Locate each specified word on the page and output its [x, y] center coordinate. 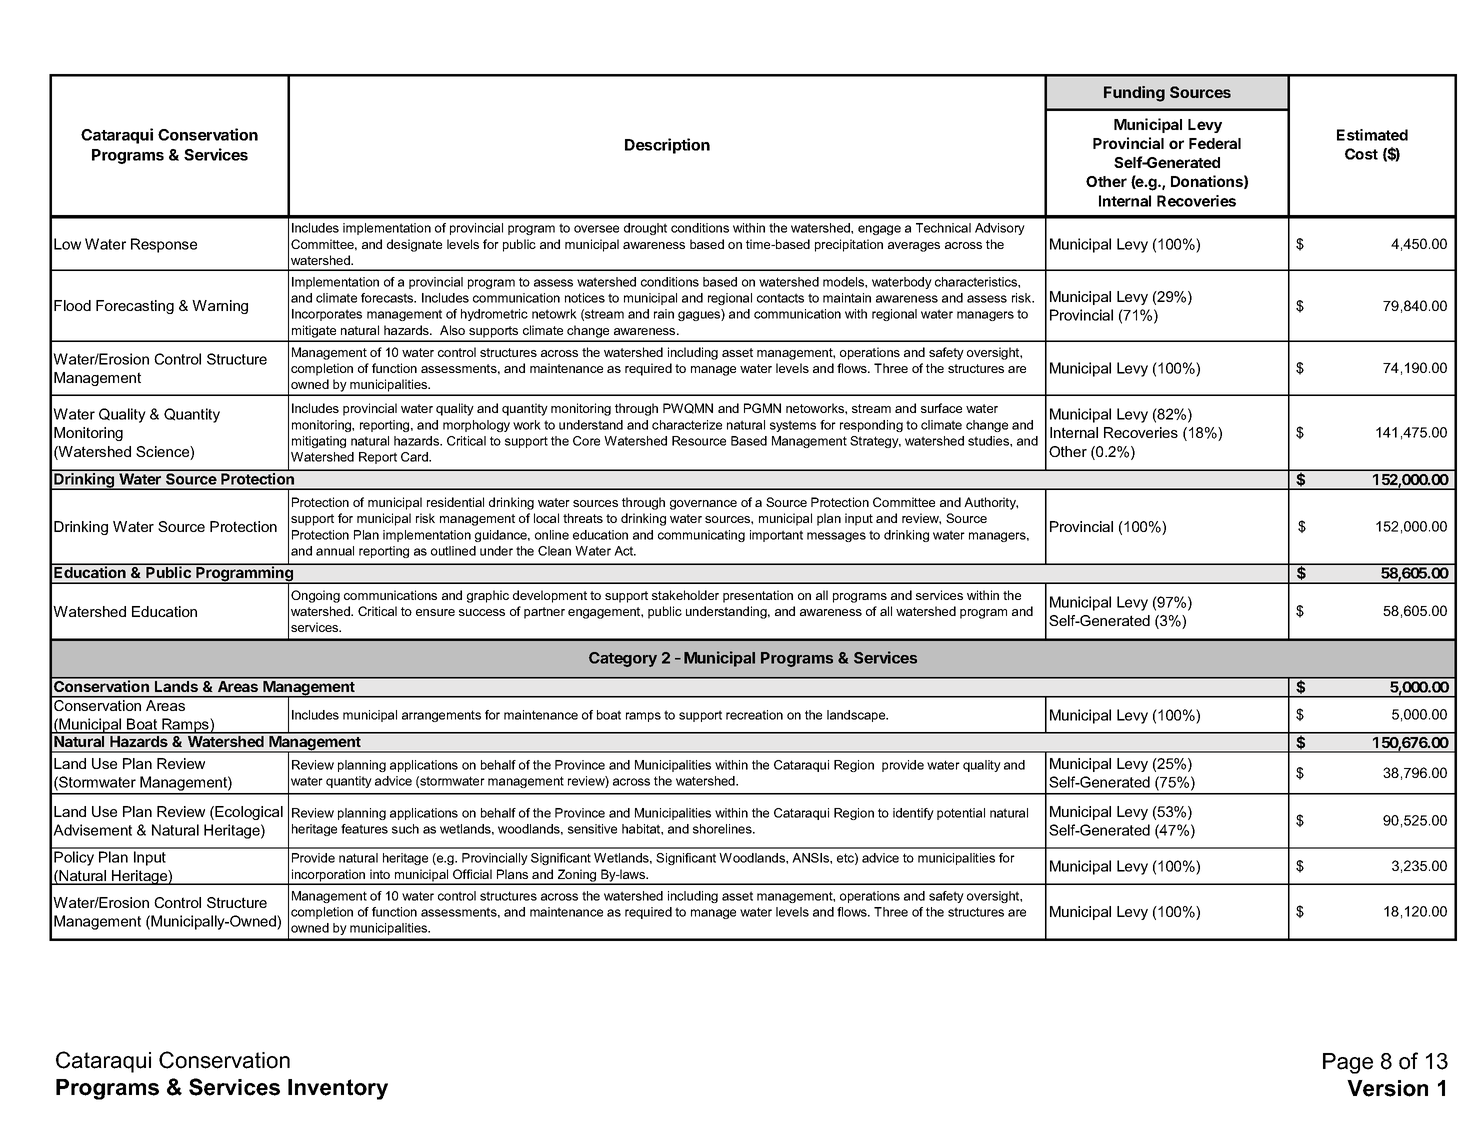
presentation [758, 596]
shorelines [723, 829]
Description [667, 146]
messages [836, 537]
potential [961, 814]
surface [941, 408]
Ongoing [315, 596]
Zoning [577, 876]
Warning [220, 307]
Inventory [338, 1089]
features [364, 829]
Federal [1215, 143]
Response [164, 245]
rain [664, 314]
